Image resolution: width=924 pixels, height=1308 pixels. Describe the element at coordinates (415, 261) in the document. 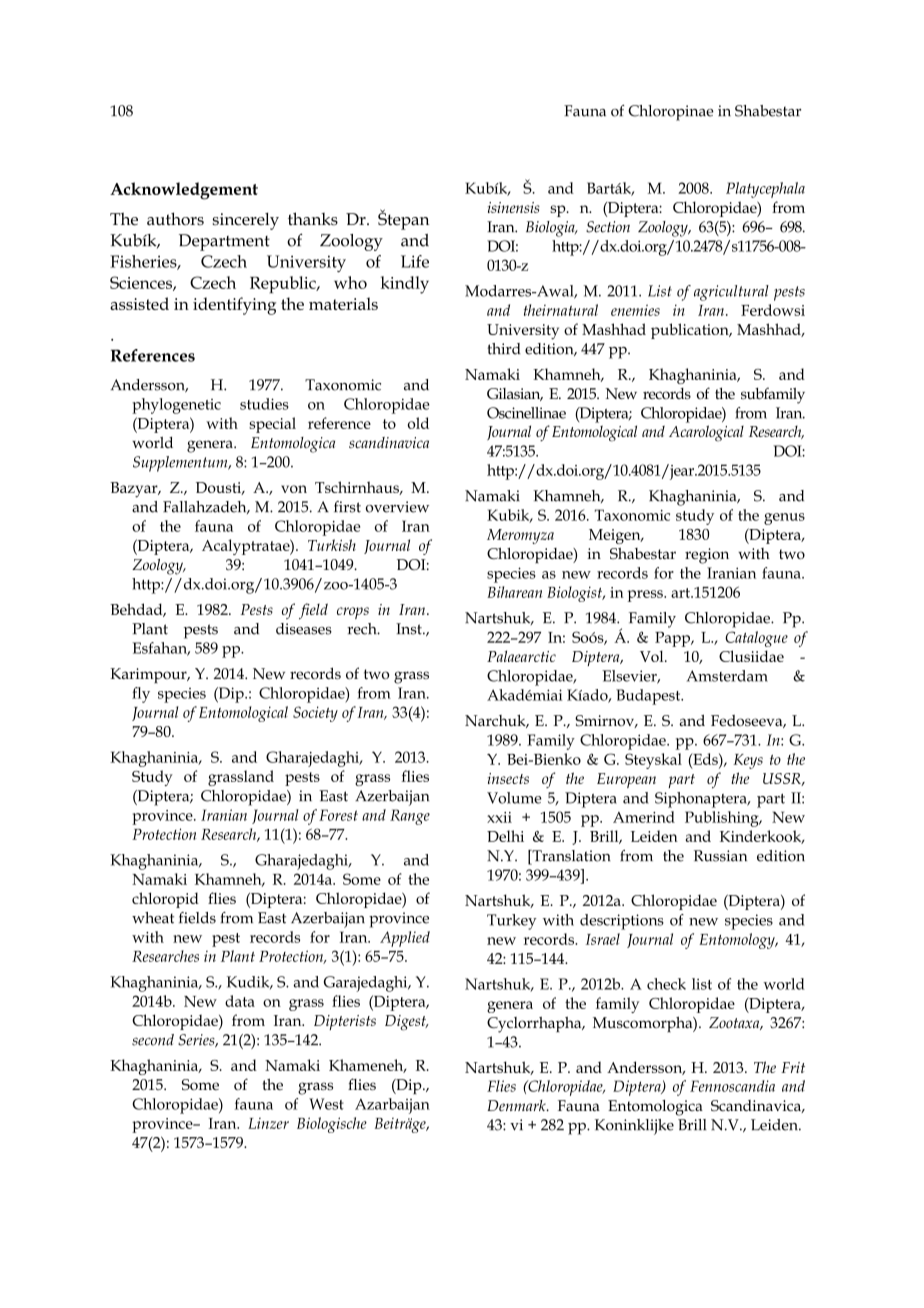

I see `Life` at that location.
